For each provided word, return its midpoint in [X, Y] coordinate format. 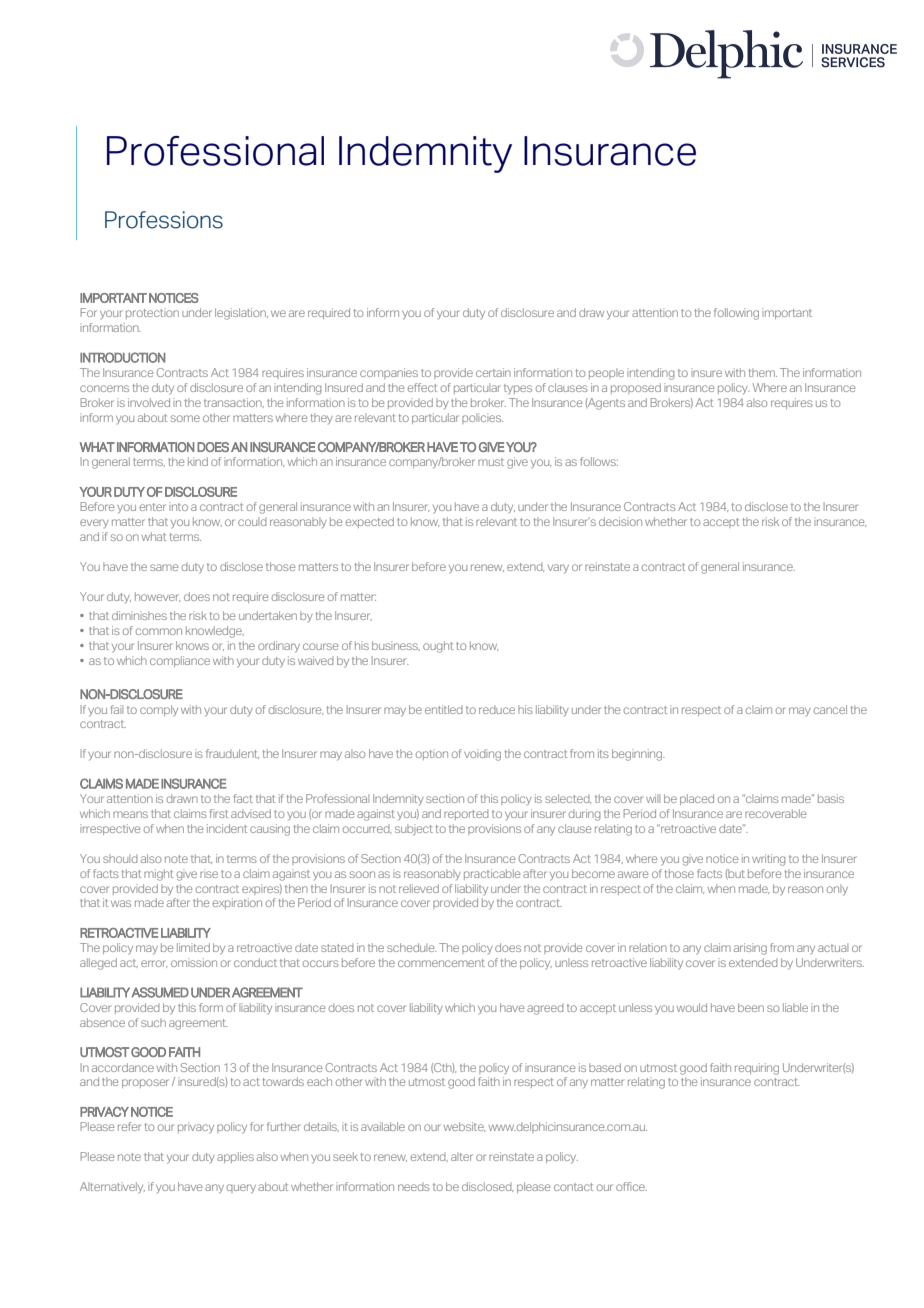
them [763, 372]
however [157, 597]
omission [194, 962]
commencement [441, 963]
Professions [164, 220]
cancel [830, 709]
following [736, 314]
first [219, 813]
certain [493, 372]
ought [438, 647]
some [185, 418]
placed [697, 799]
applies [235, 1157]
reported [466, 815]
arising [750, 949]
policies [482, 418]
